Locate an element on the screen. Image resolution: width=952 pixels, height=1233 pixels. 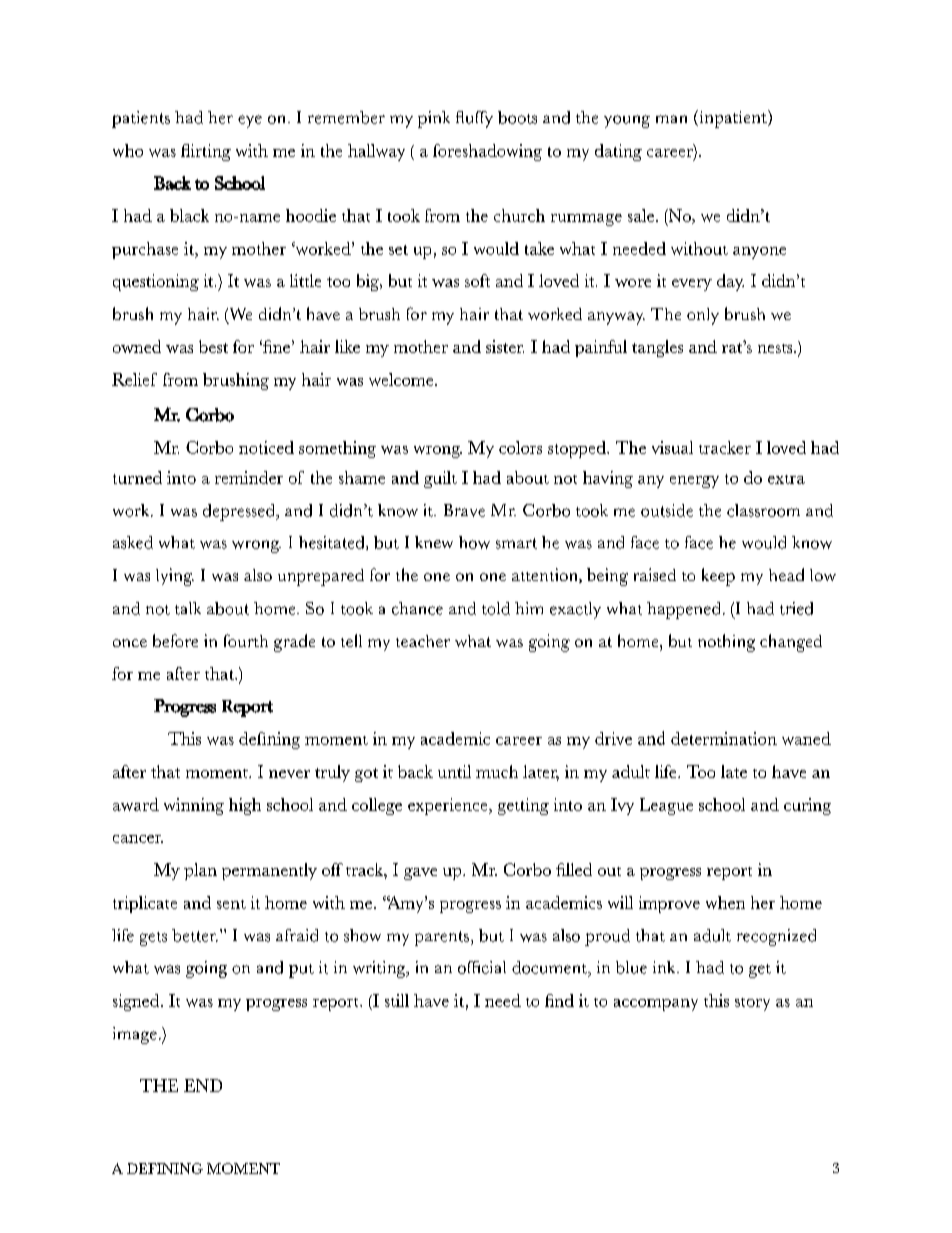
until is located at coordinates (454, 771).
